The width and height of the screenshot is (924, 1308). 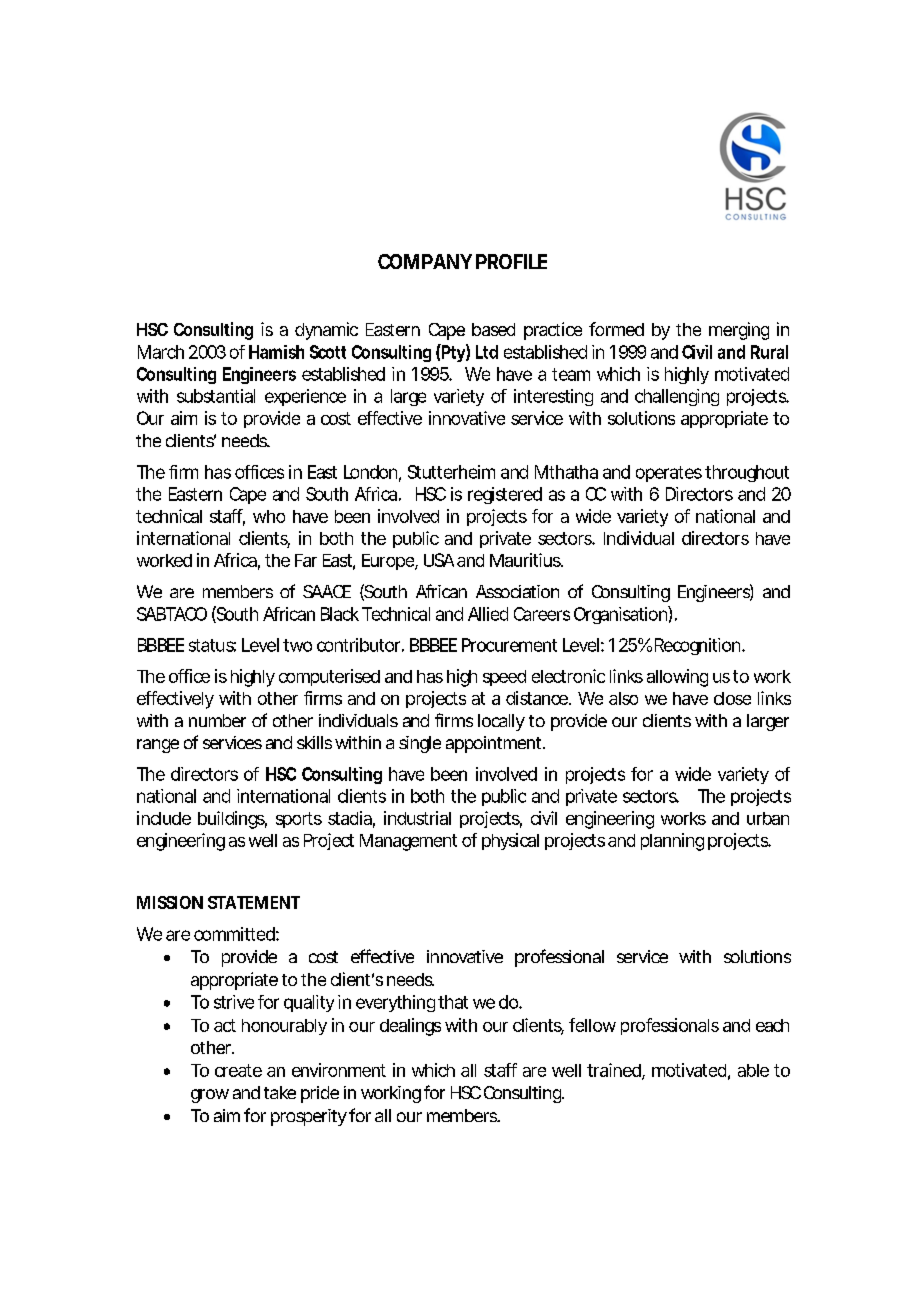 What do you see at coordinates (739, 331) in the screenshot?
I see `merging` at bounding box center [739, 331].
